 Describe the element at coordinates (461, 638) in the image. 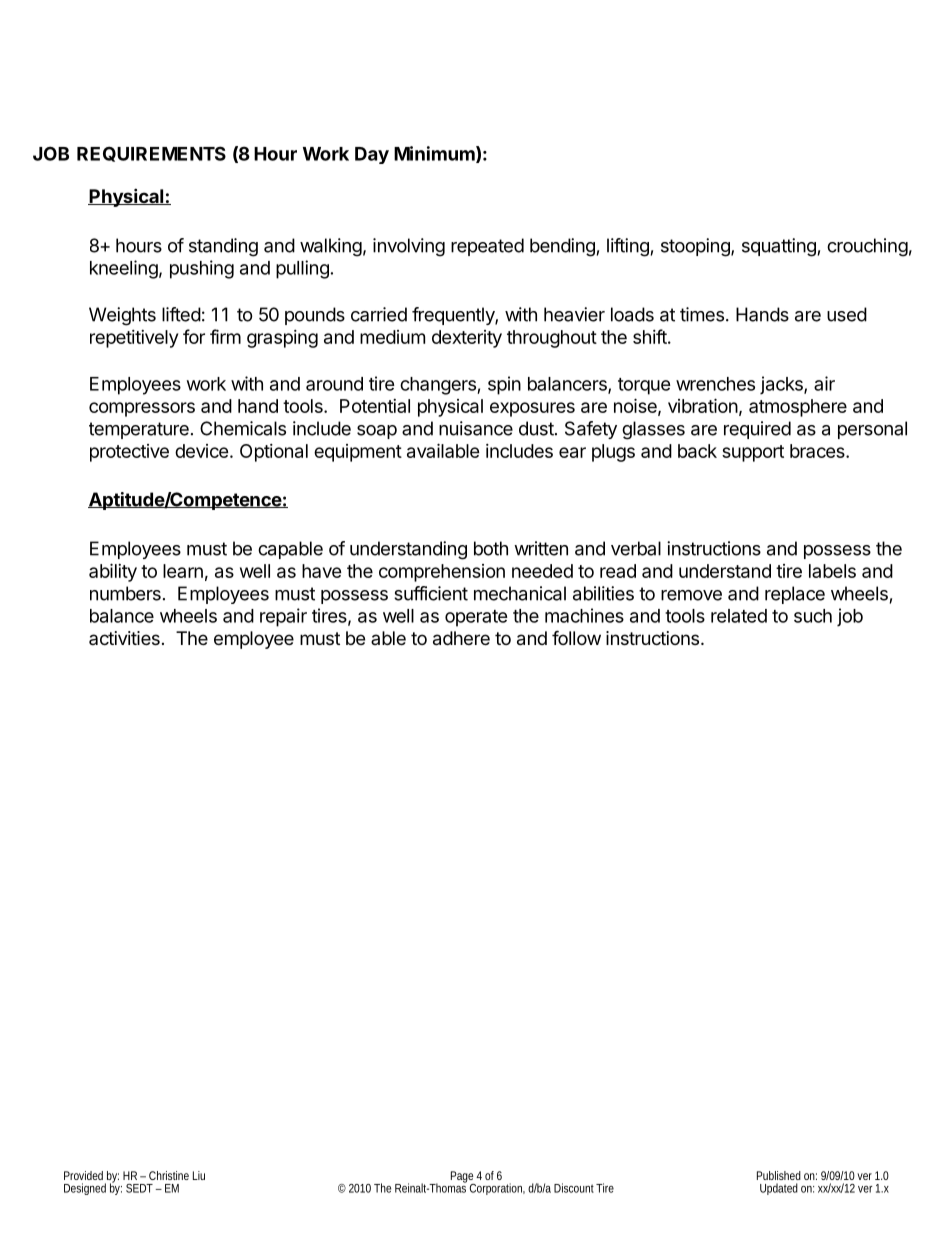

I see `adhere` at that location.
